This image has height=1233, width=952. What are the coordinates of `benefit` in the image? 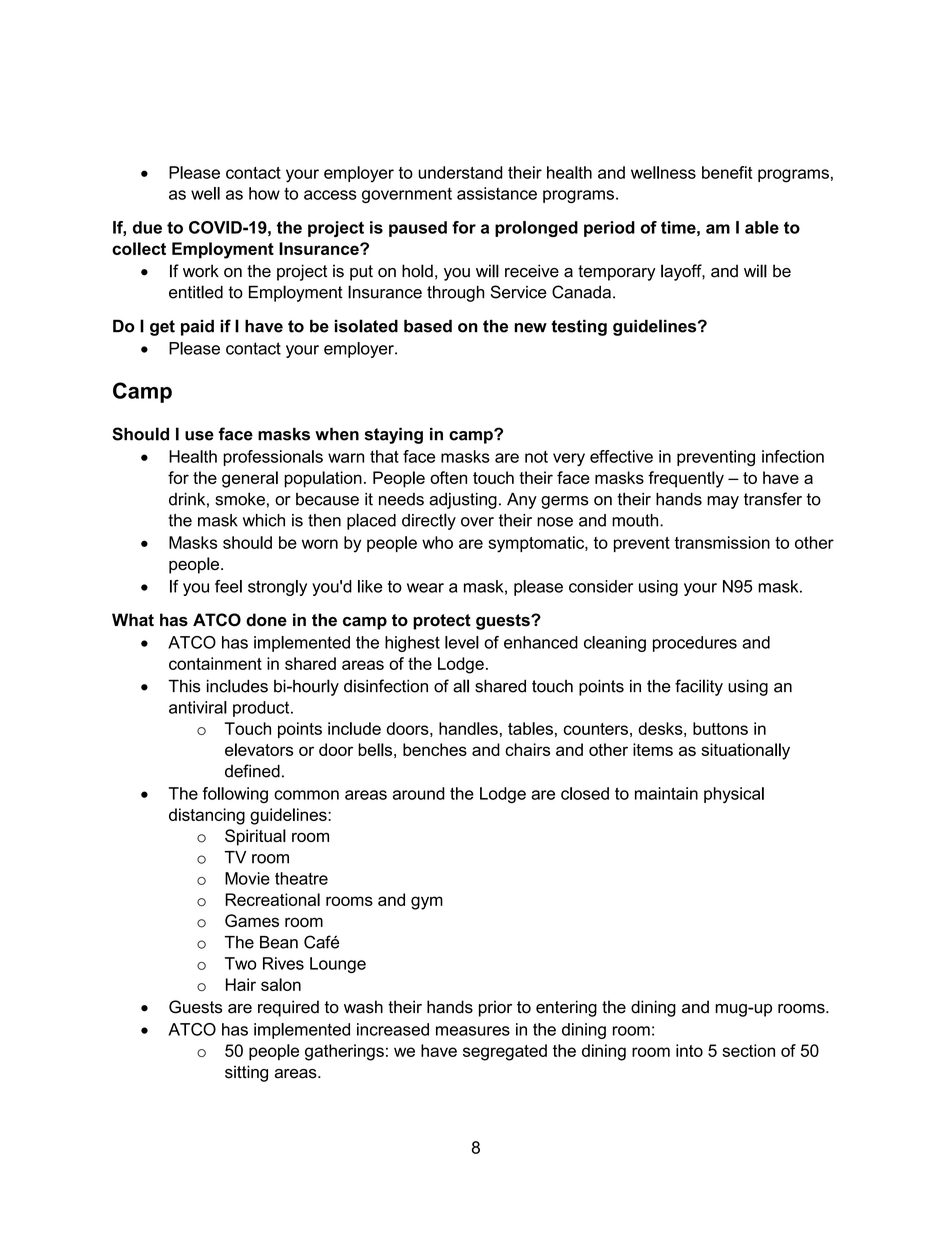 It's located at (727, 172).
